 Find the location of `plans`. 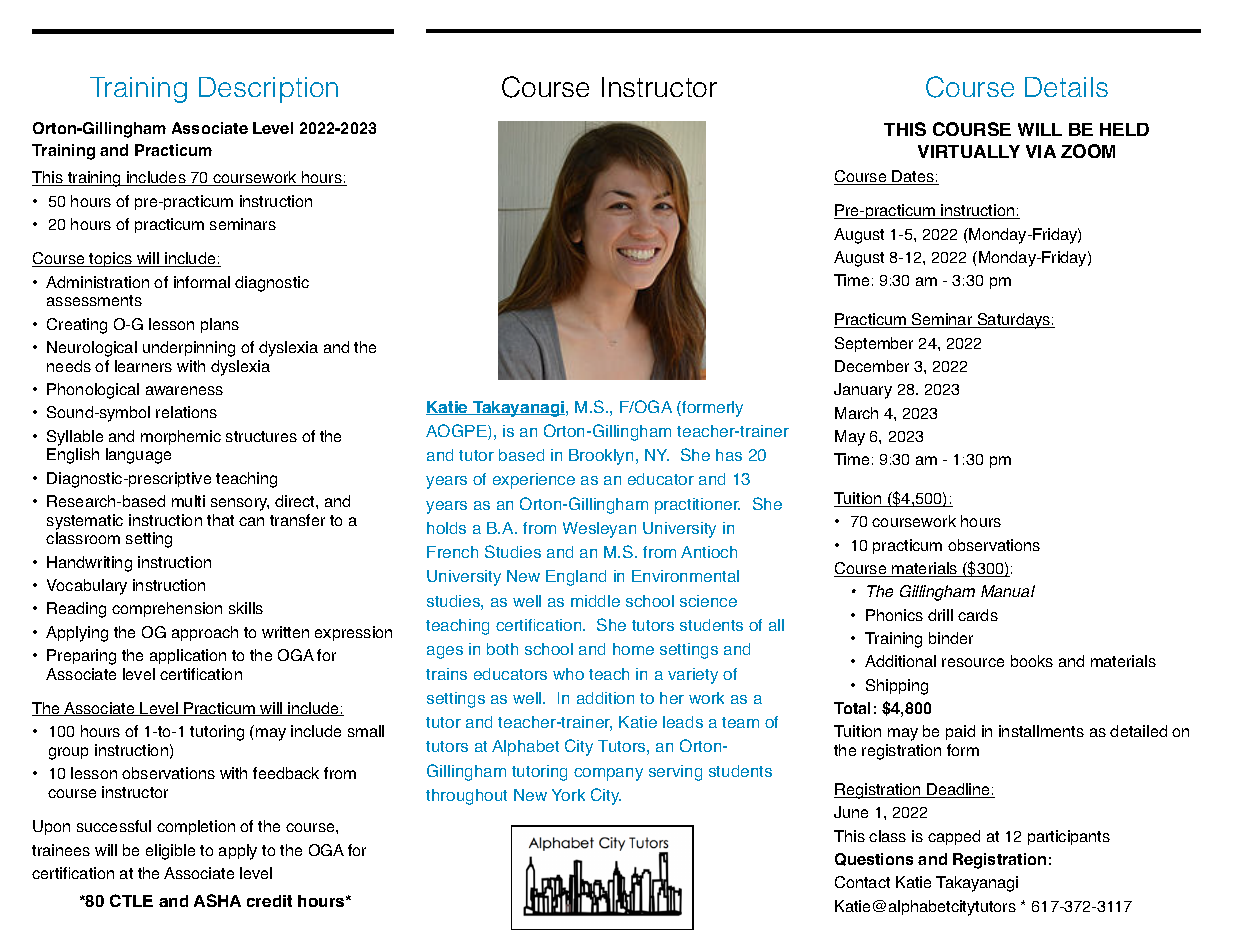

plans is located at coordinates (220, 325).
